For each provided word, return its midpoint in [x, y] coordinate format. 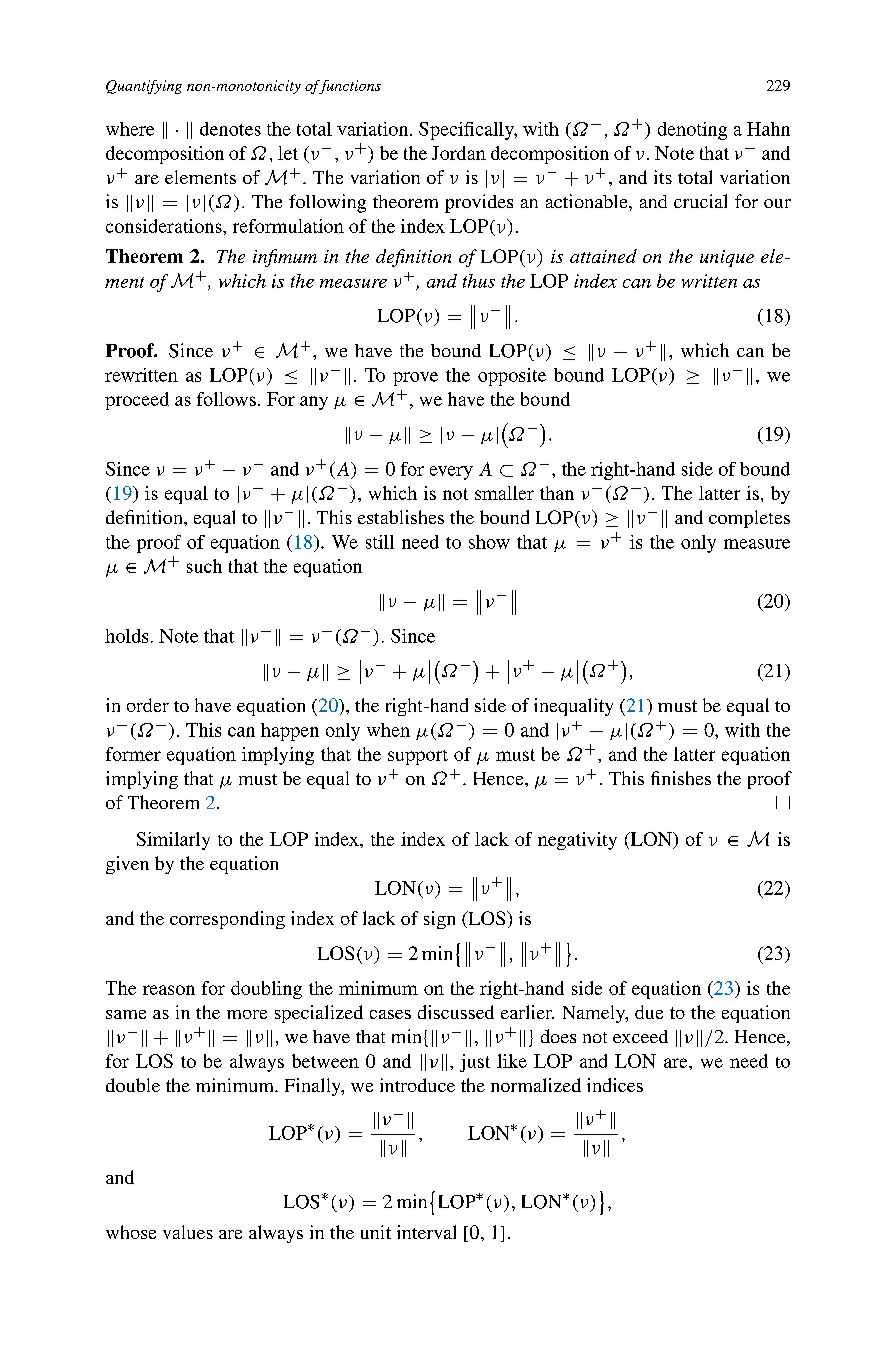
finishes [681, 778]
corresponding [227, 920]
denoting [692, 131]
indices [615, 1085]
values [188, 1232]
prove [415, 379]
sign [439, 920]
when [388, 730]
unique [727, 258]
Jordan [459, 153]
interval [426, 1232]
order [148, 705]
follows [226, 399]
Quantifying [144, 87]
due [649, 1012]
